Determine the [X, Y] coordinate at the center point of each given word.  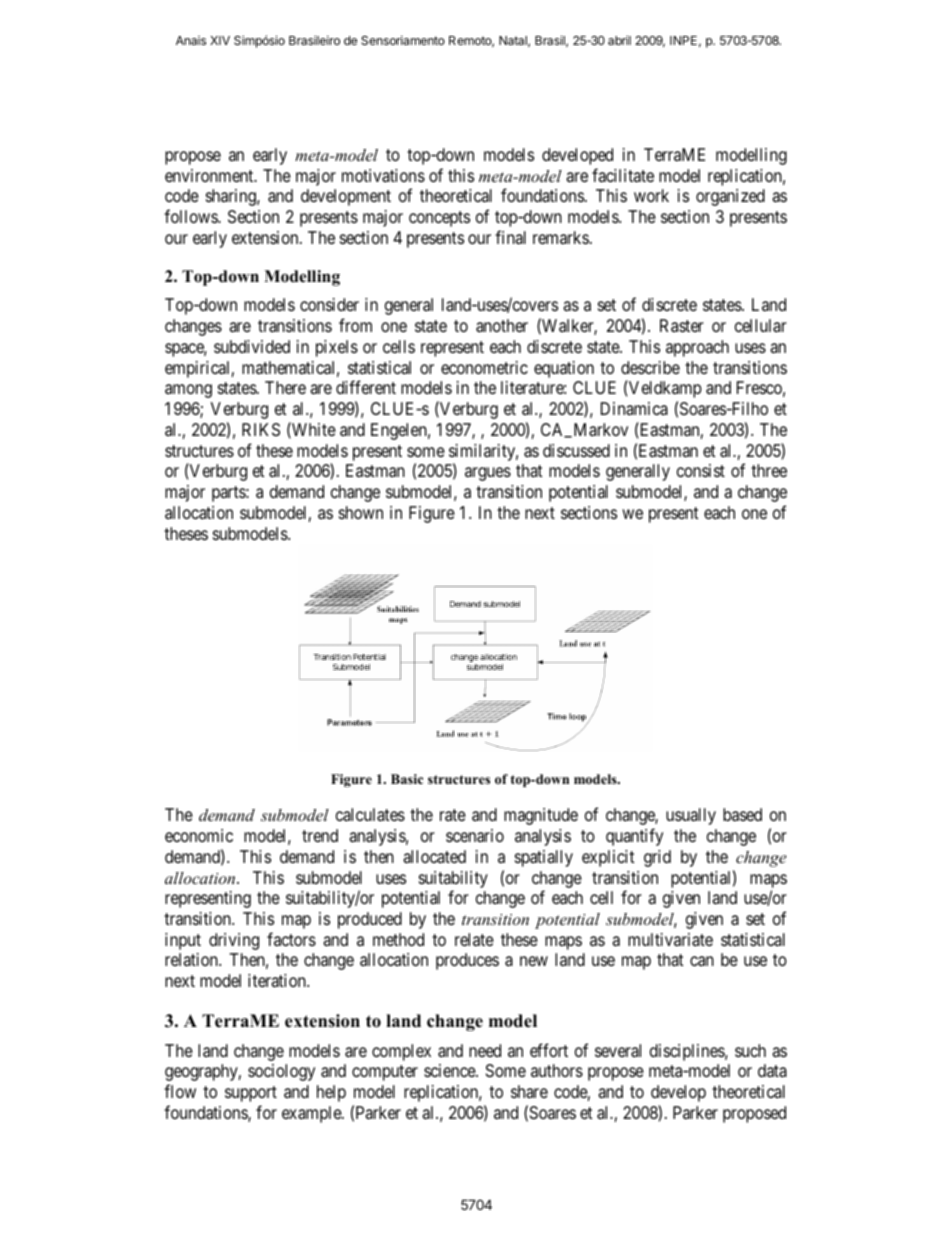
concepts [439, 219]
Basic [407, 779]
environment [210, 175]
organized [730, 197]
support [251, 1094]
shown [361, 512]
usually [691, 816]
